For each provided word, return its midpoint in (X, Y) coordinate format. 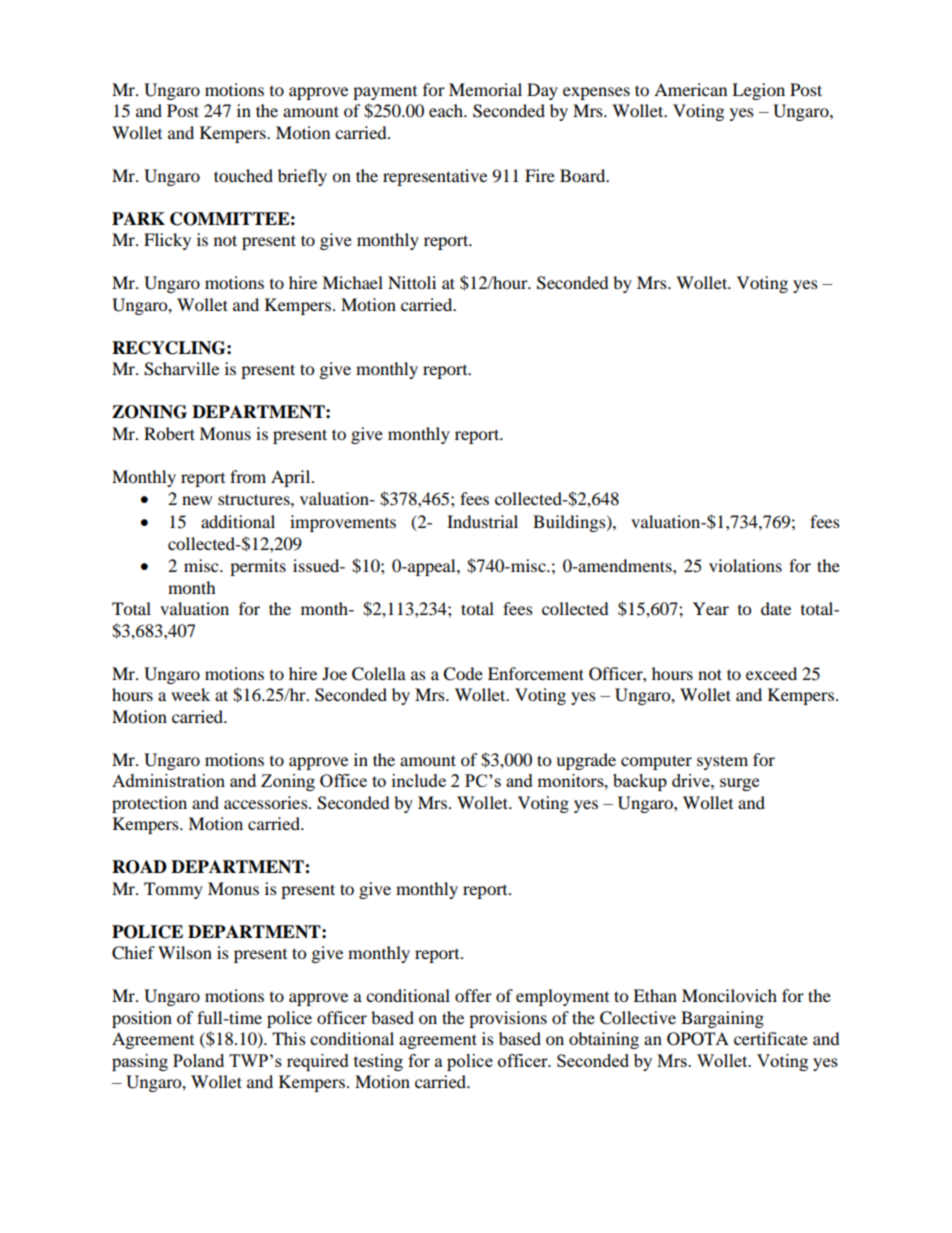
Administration (168, 780)
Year (711, 608)
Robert (169, 433)
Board (584, 175)
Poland (198, 1060)
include (419, 780)
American (690, 89)
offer (473, 995)
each (447, 110)
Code (463, 674)
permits (258, 567)
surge (739, 784)
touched (243, 175)
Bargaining (722, 1019)
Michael (352, 282)
